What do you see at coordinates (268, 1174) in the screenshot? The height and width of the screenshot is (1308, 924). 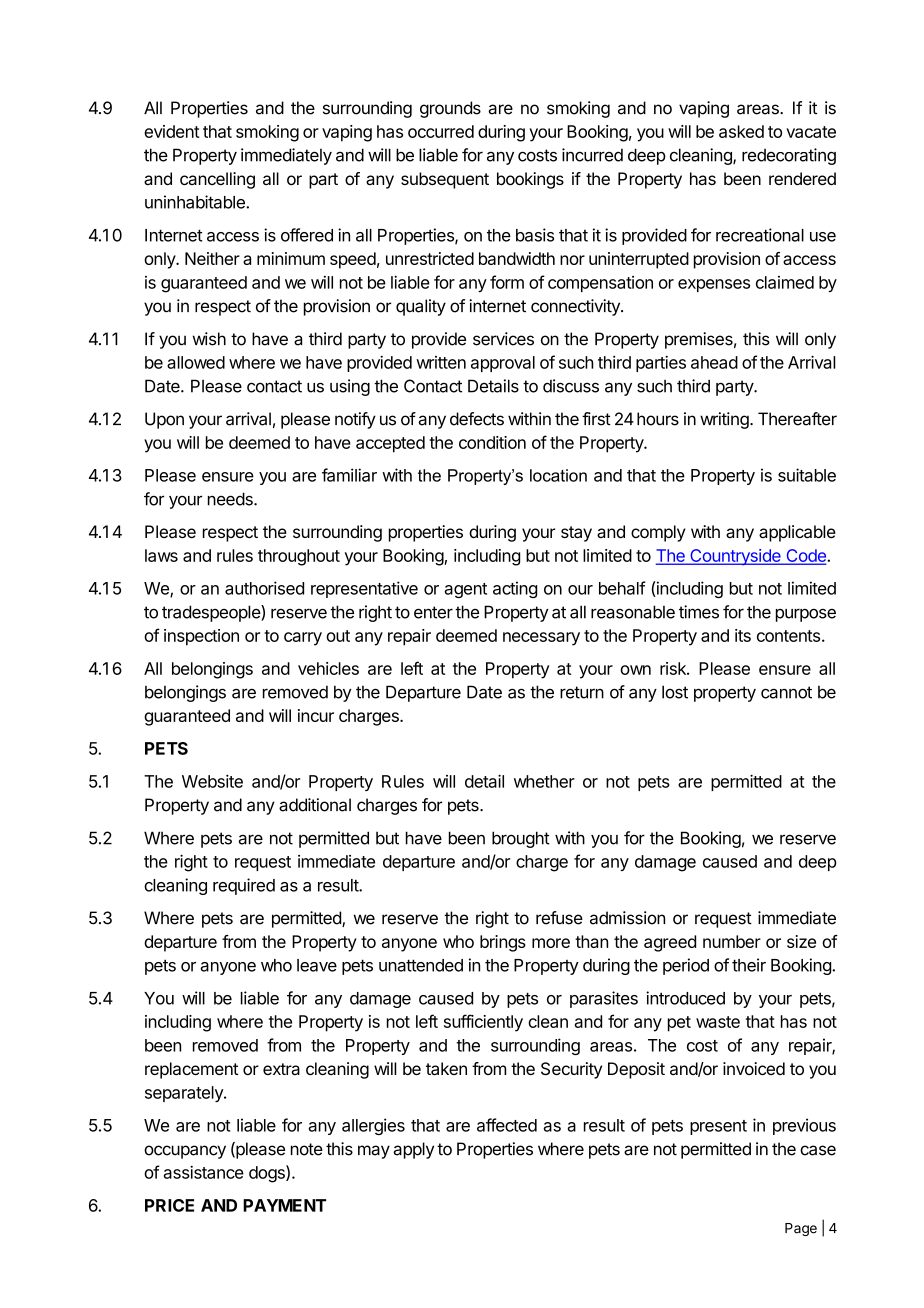 I see `dogs` at bounding box center [268, 1174].
